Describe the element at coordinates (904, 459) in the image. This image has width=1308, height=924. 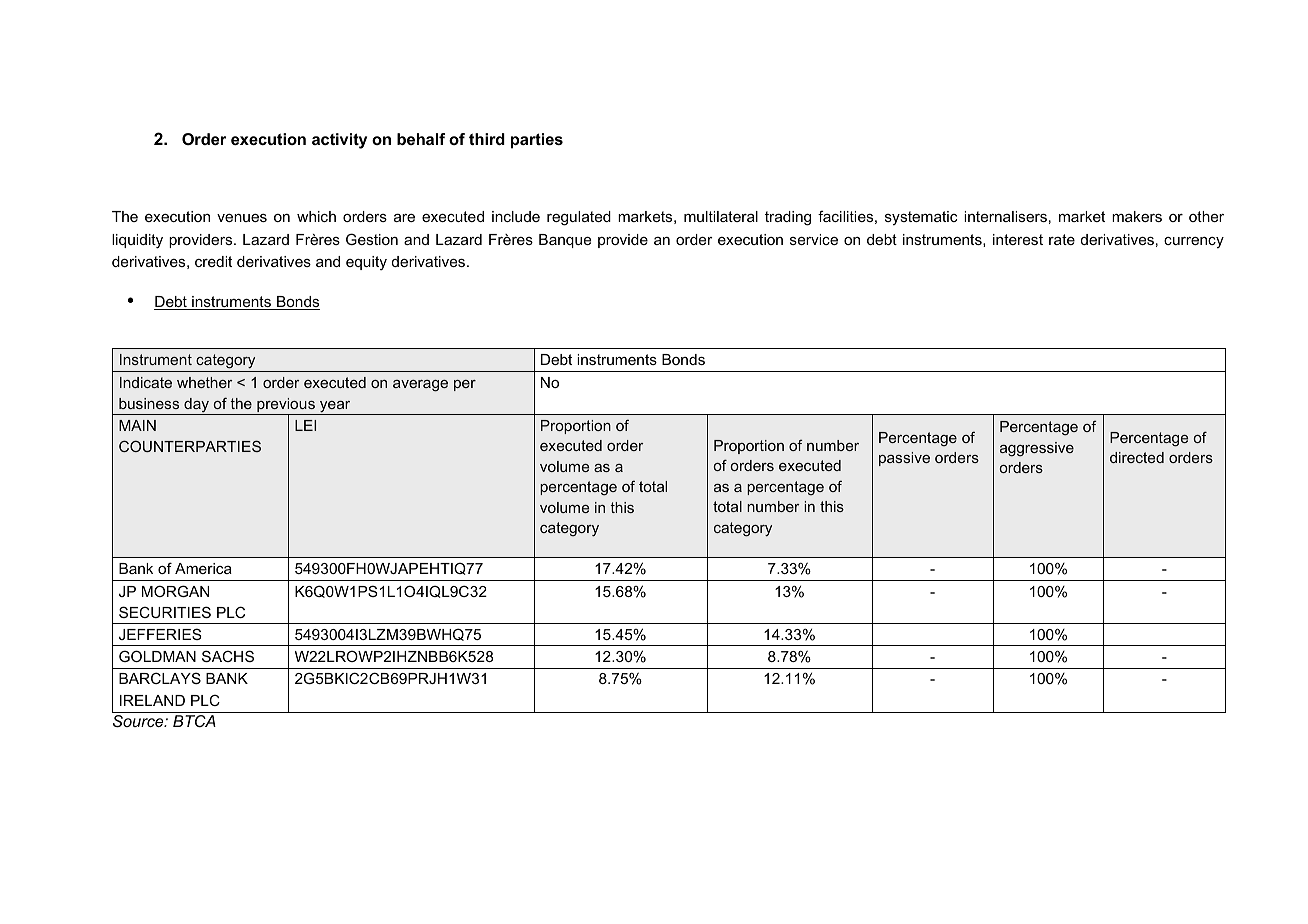
I see `passive` at that location.
